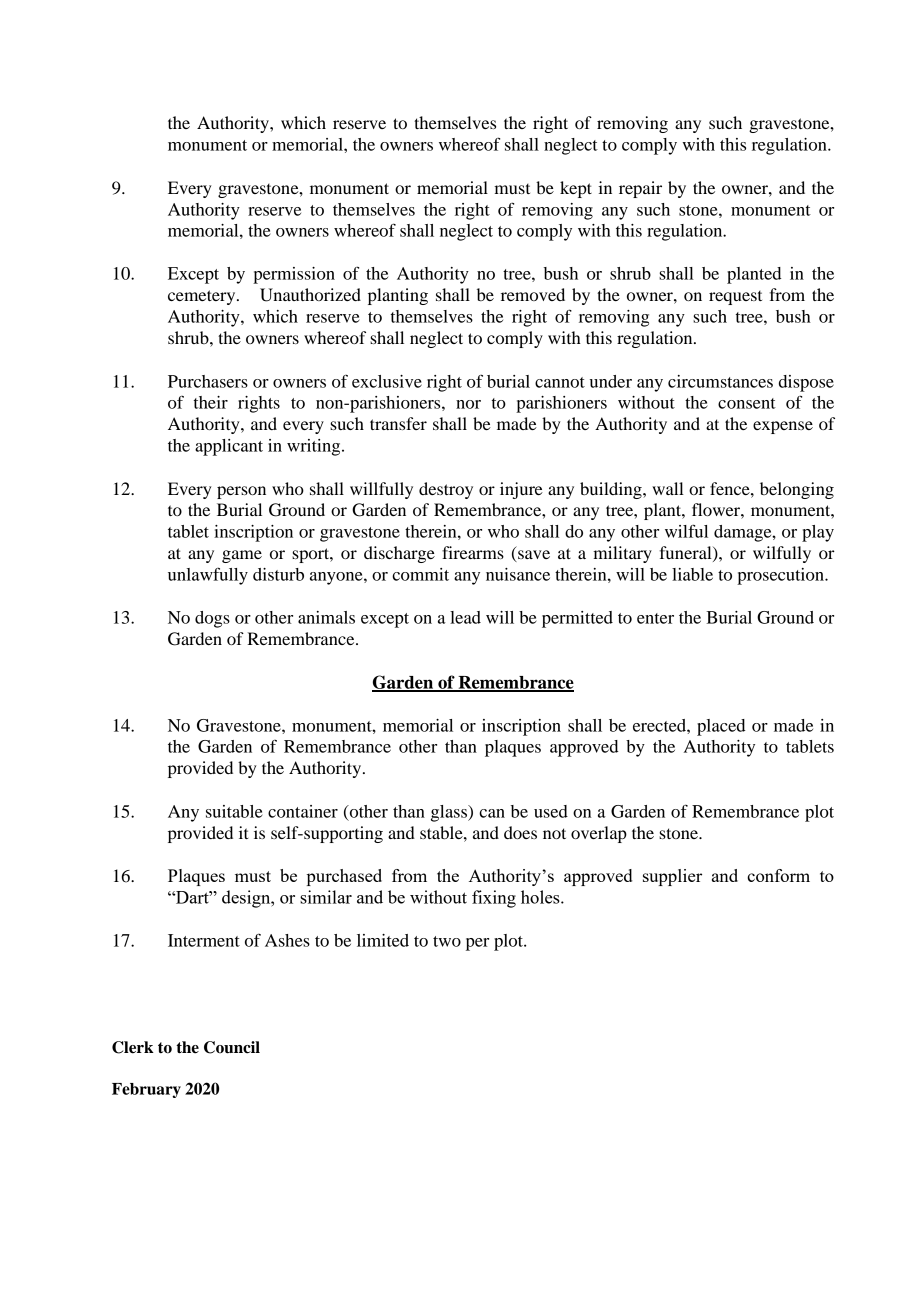  What do you see at coordinates (721, 727) in the screenshot?
I see `placed` at bounding box center [721, 727].
